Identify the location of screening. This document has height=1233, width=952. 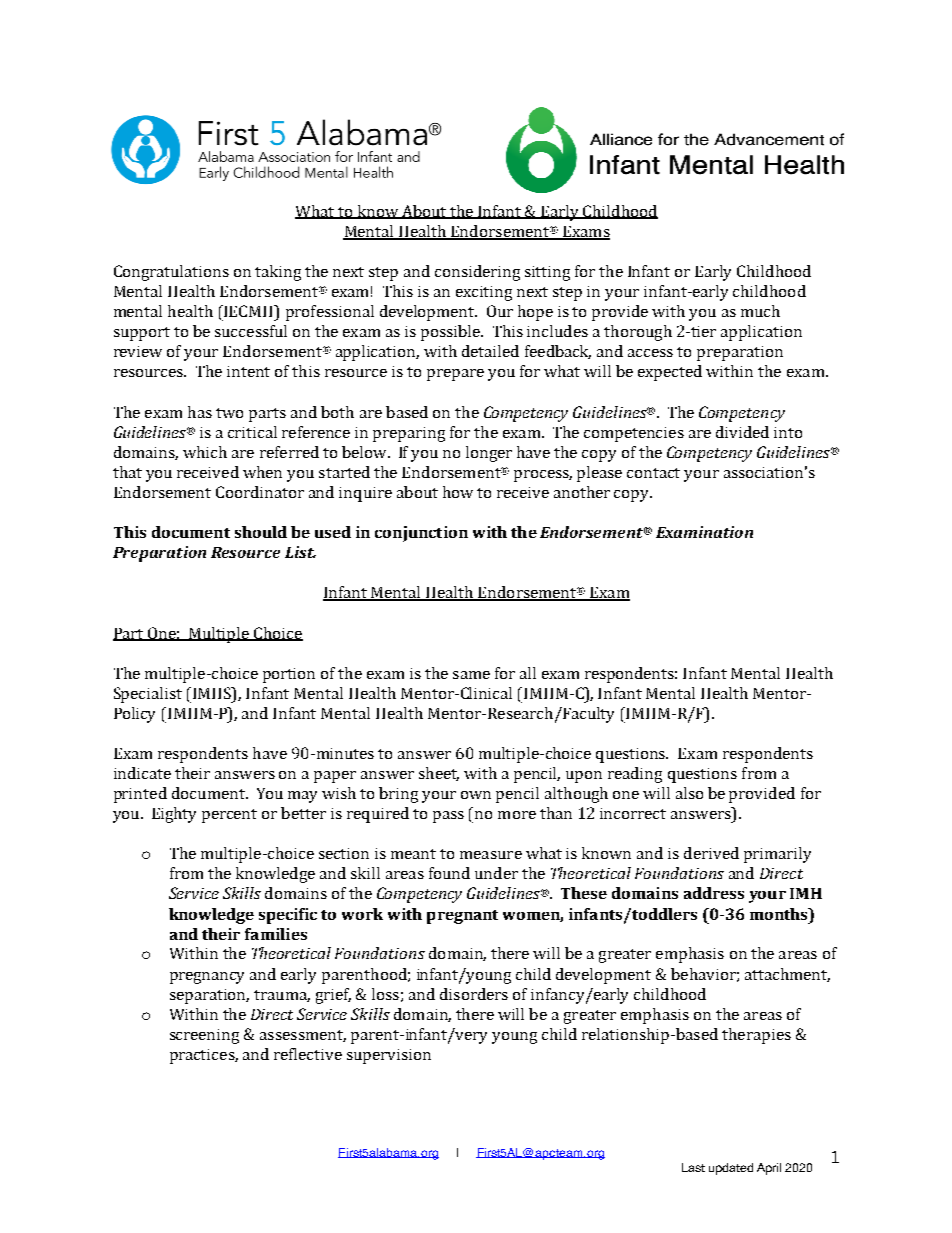
(204, 1036).
